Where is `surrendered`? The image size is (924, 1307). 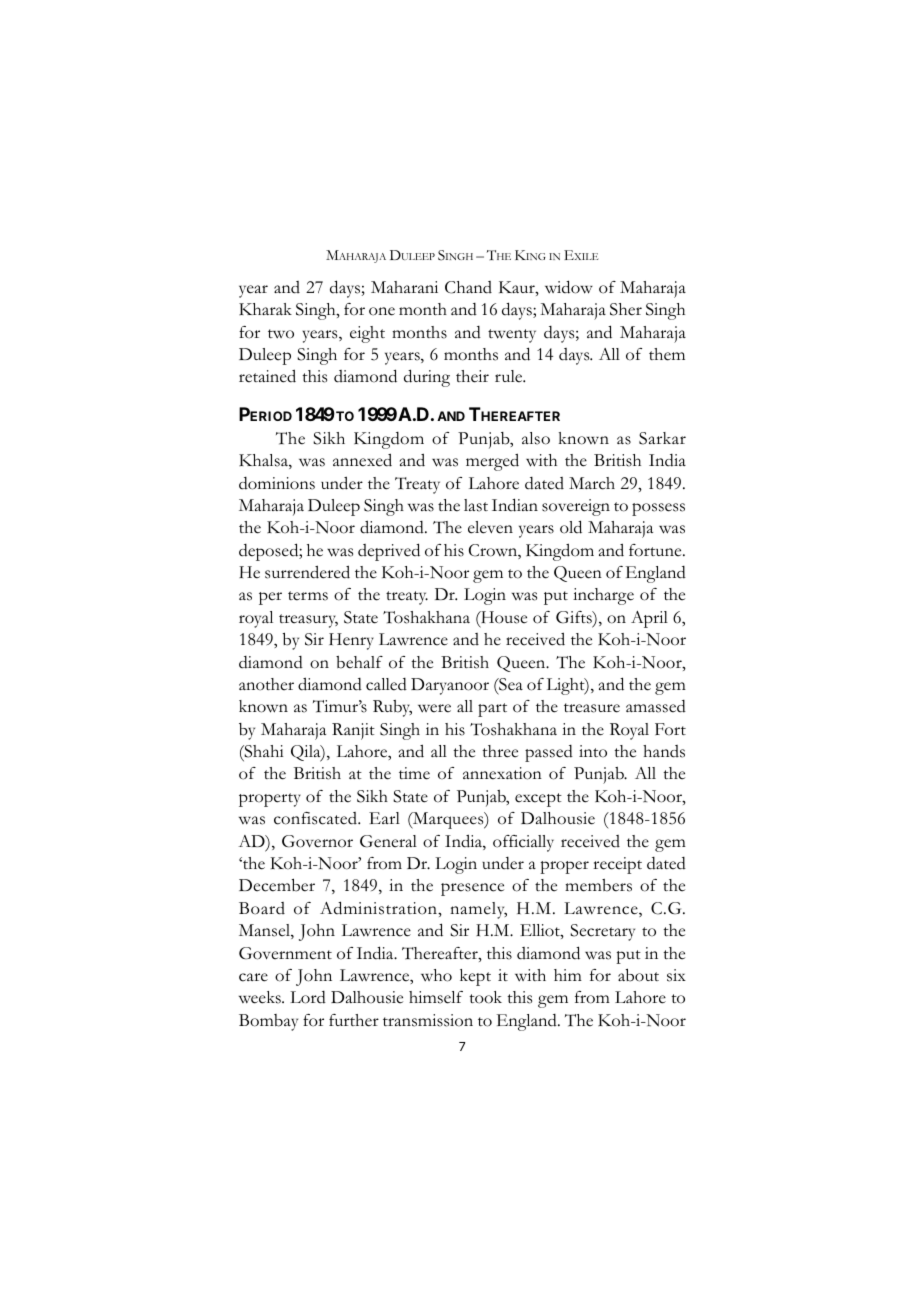
surrendered is located at coordinates (307, 572).
